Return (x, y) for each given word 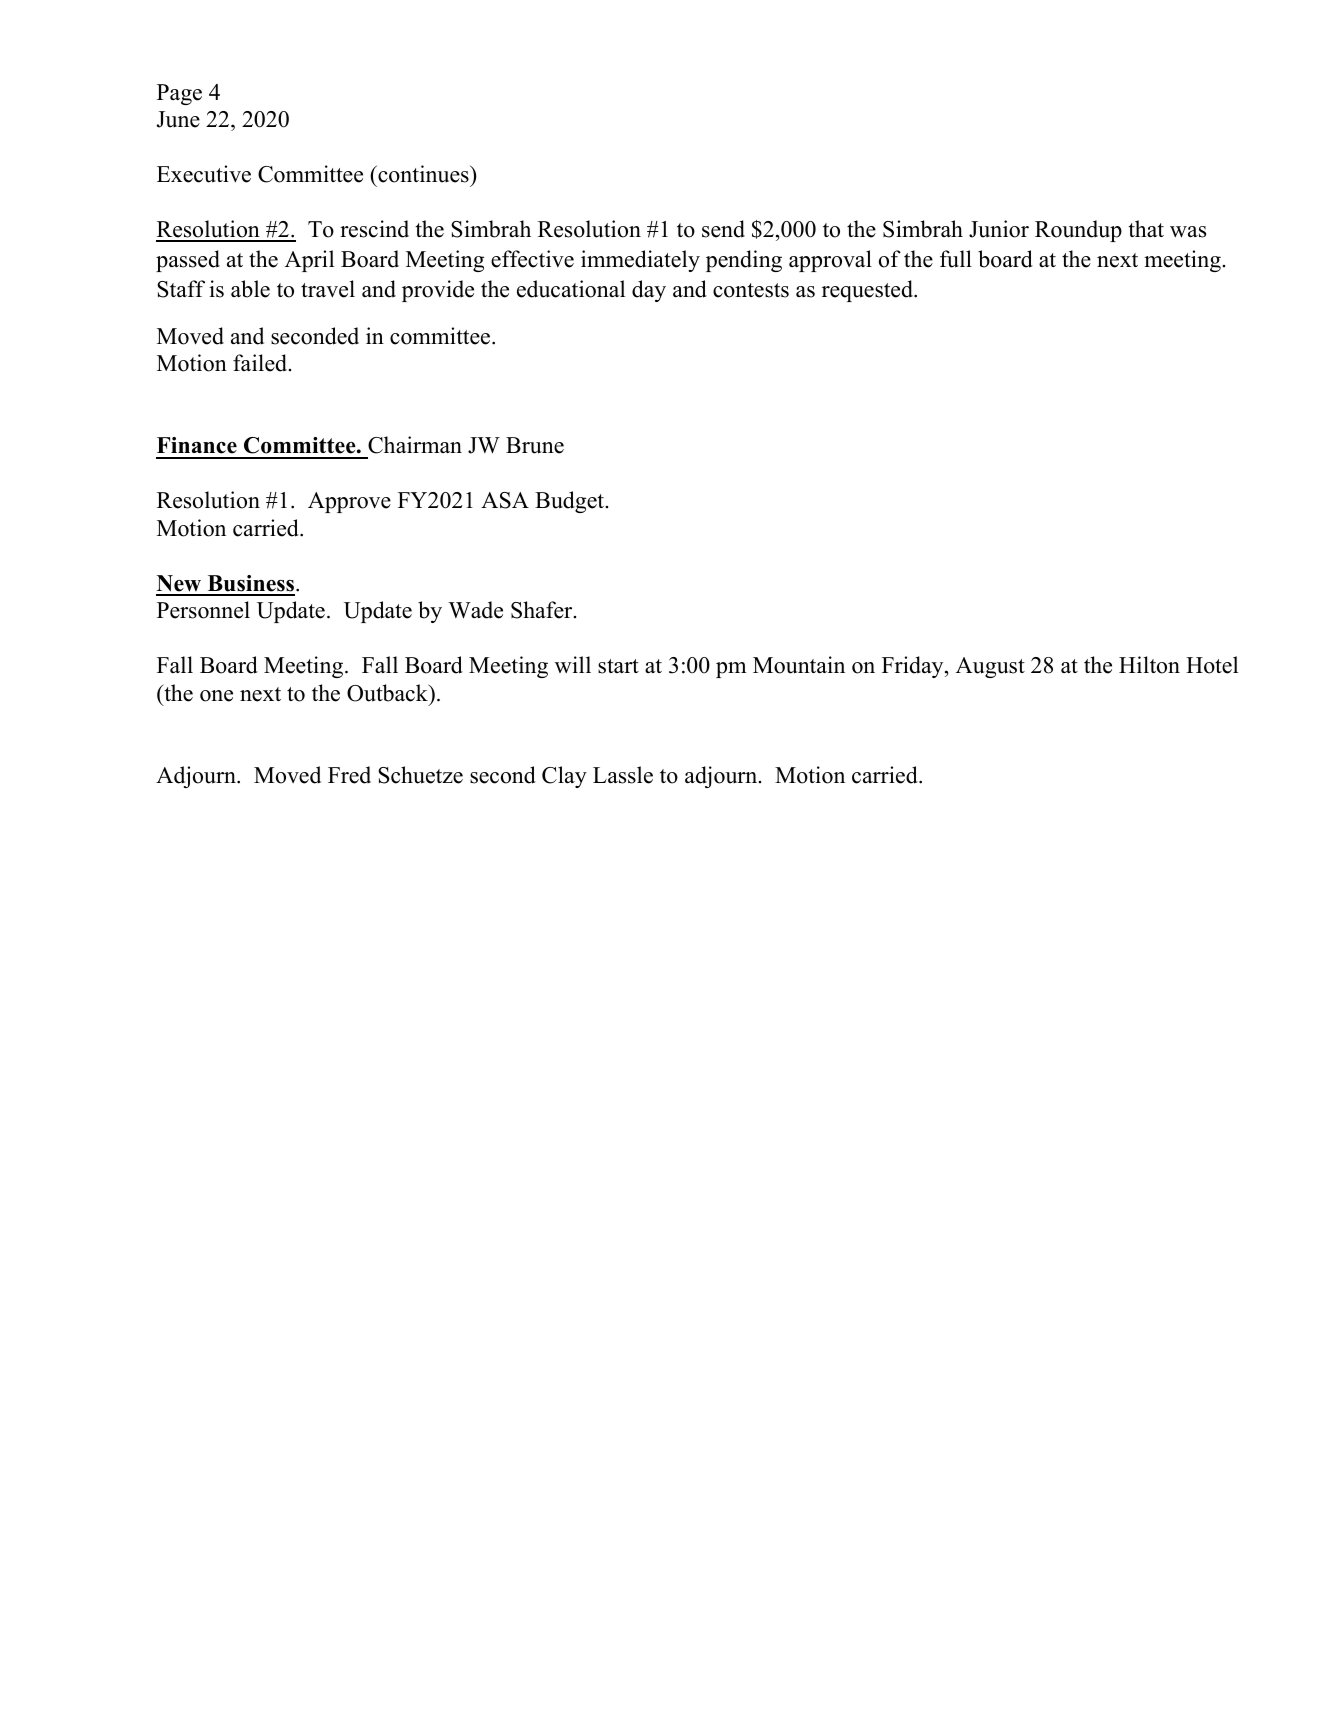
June (178, 119)
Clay (564, 777)
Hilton (1149, 665)
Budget (571, 502)
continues (423, 174)
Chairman (415, 445)
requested (868, 291)
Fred (349, 775)
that (1146, 228)
